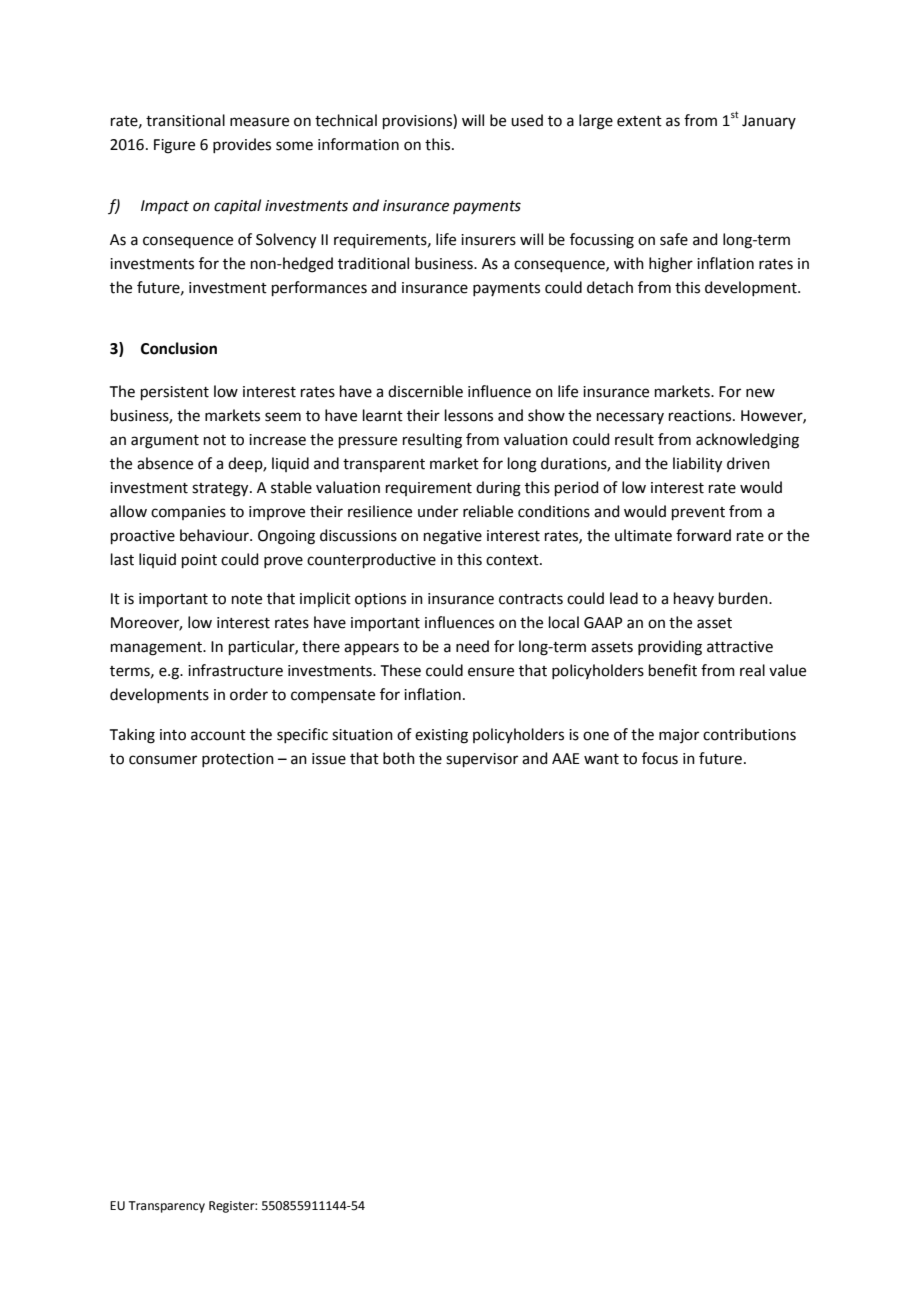  What do you see at coordinates (769, 122) in the screenshot?
I see `January` at bounding box center [769, 122].
